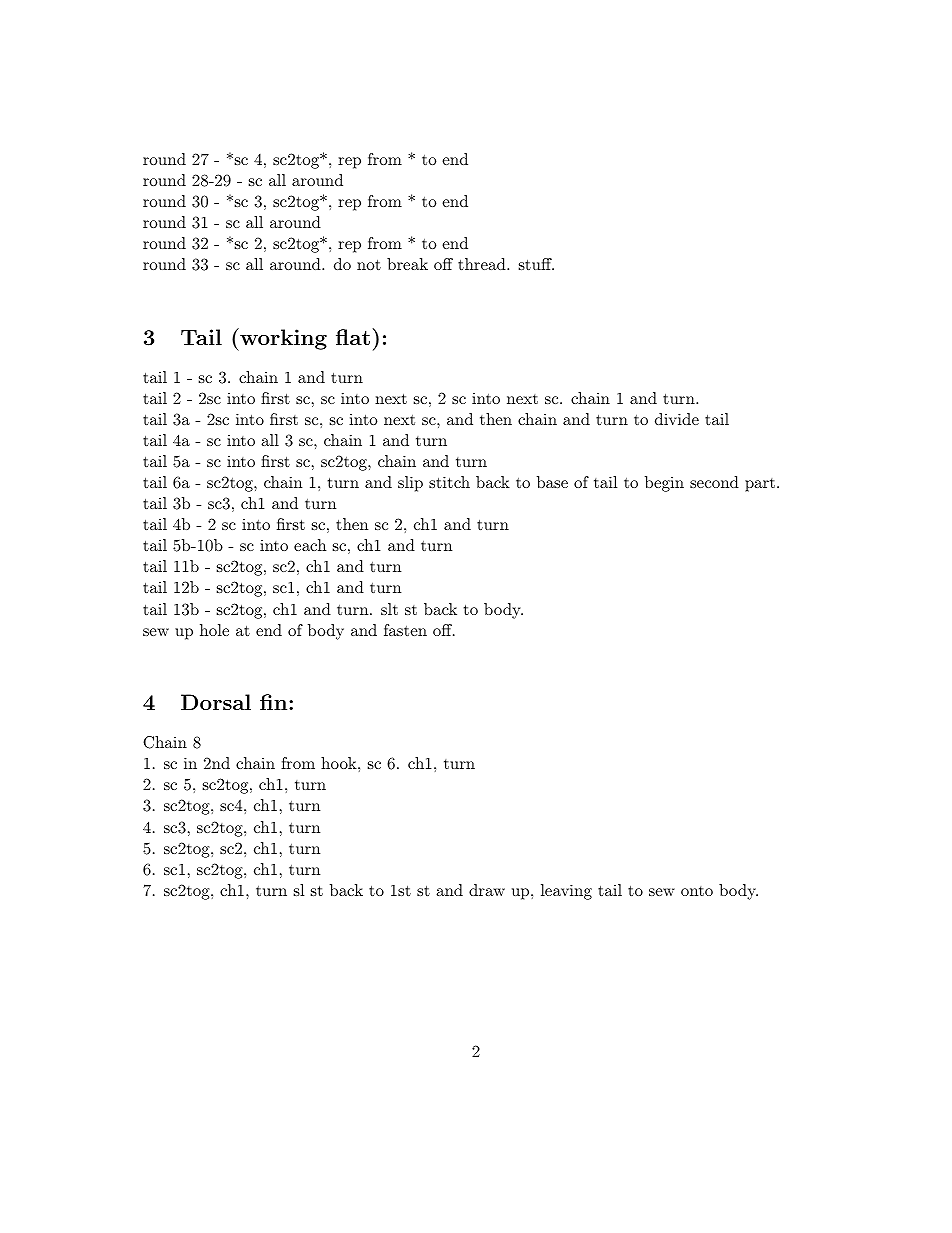 This screenshot has width=952, height=1233. I want to click on base, so click(552, 482).
